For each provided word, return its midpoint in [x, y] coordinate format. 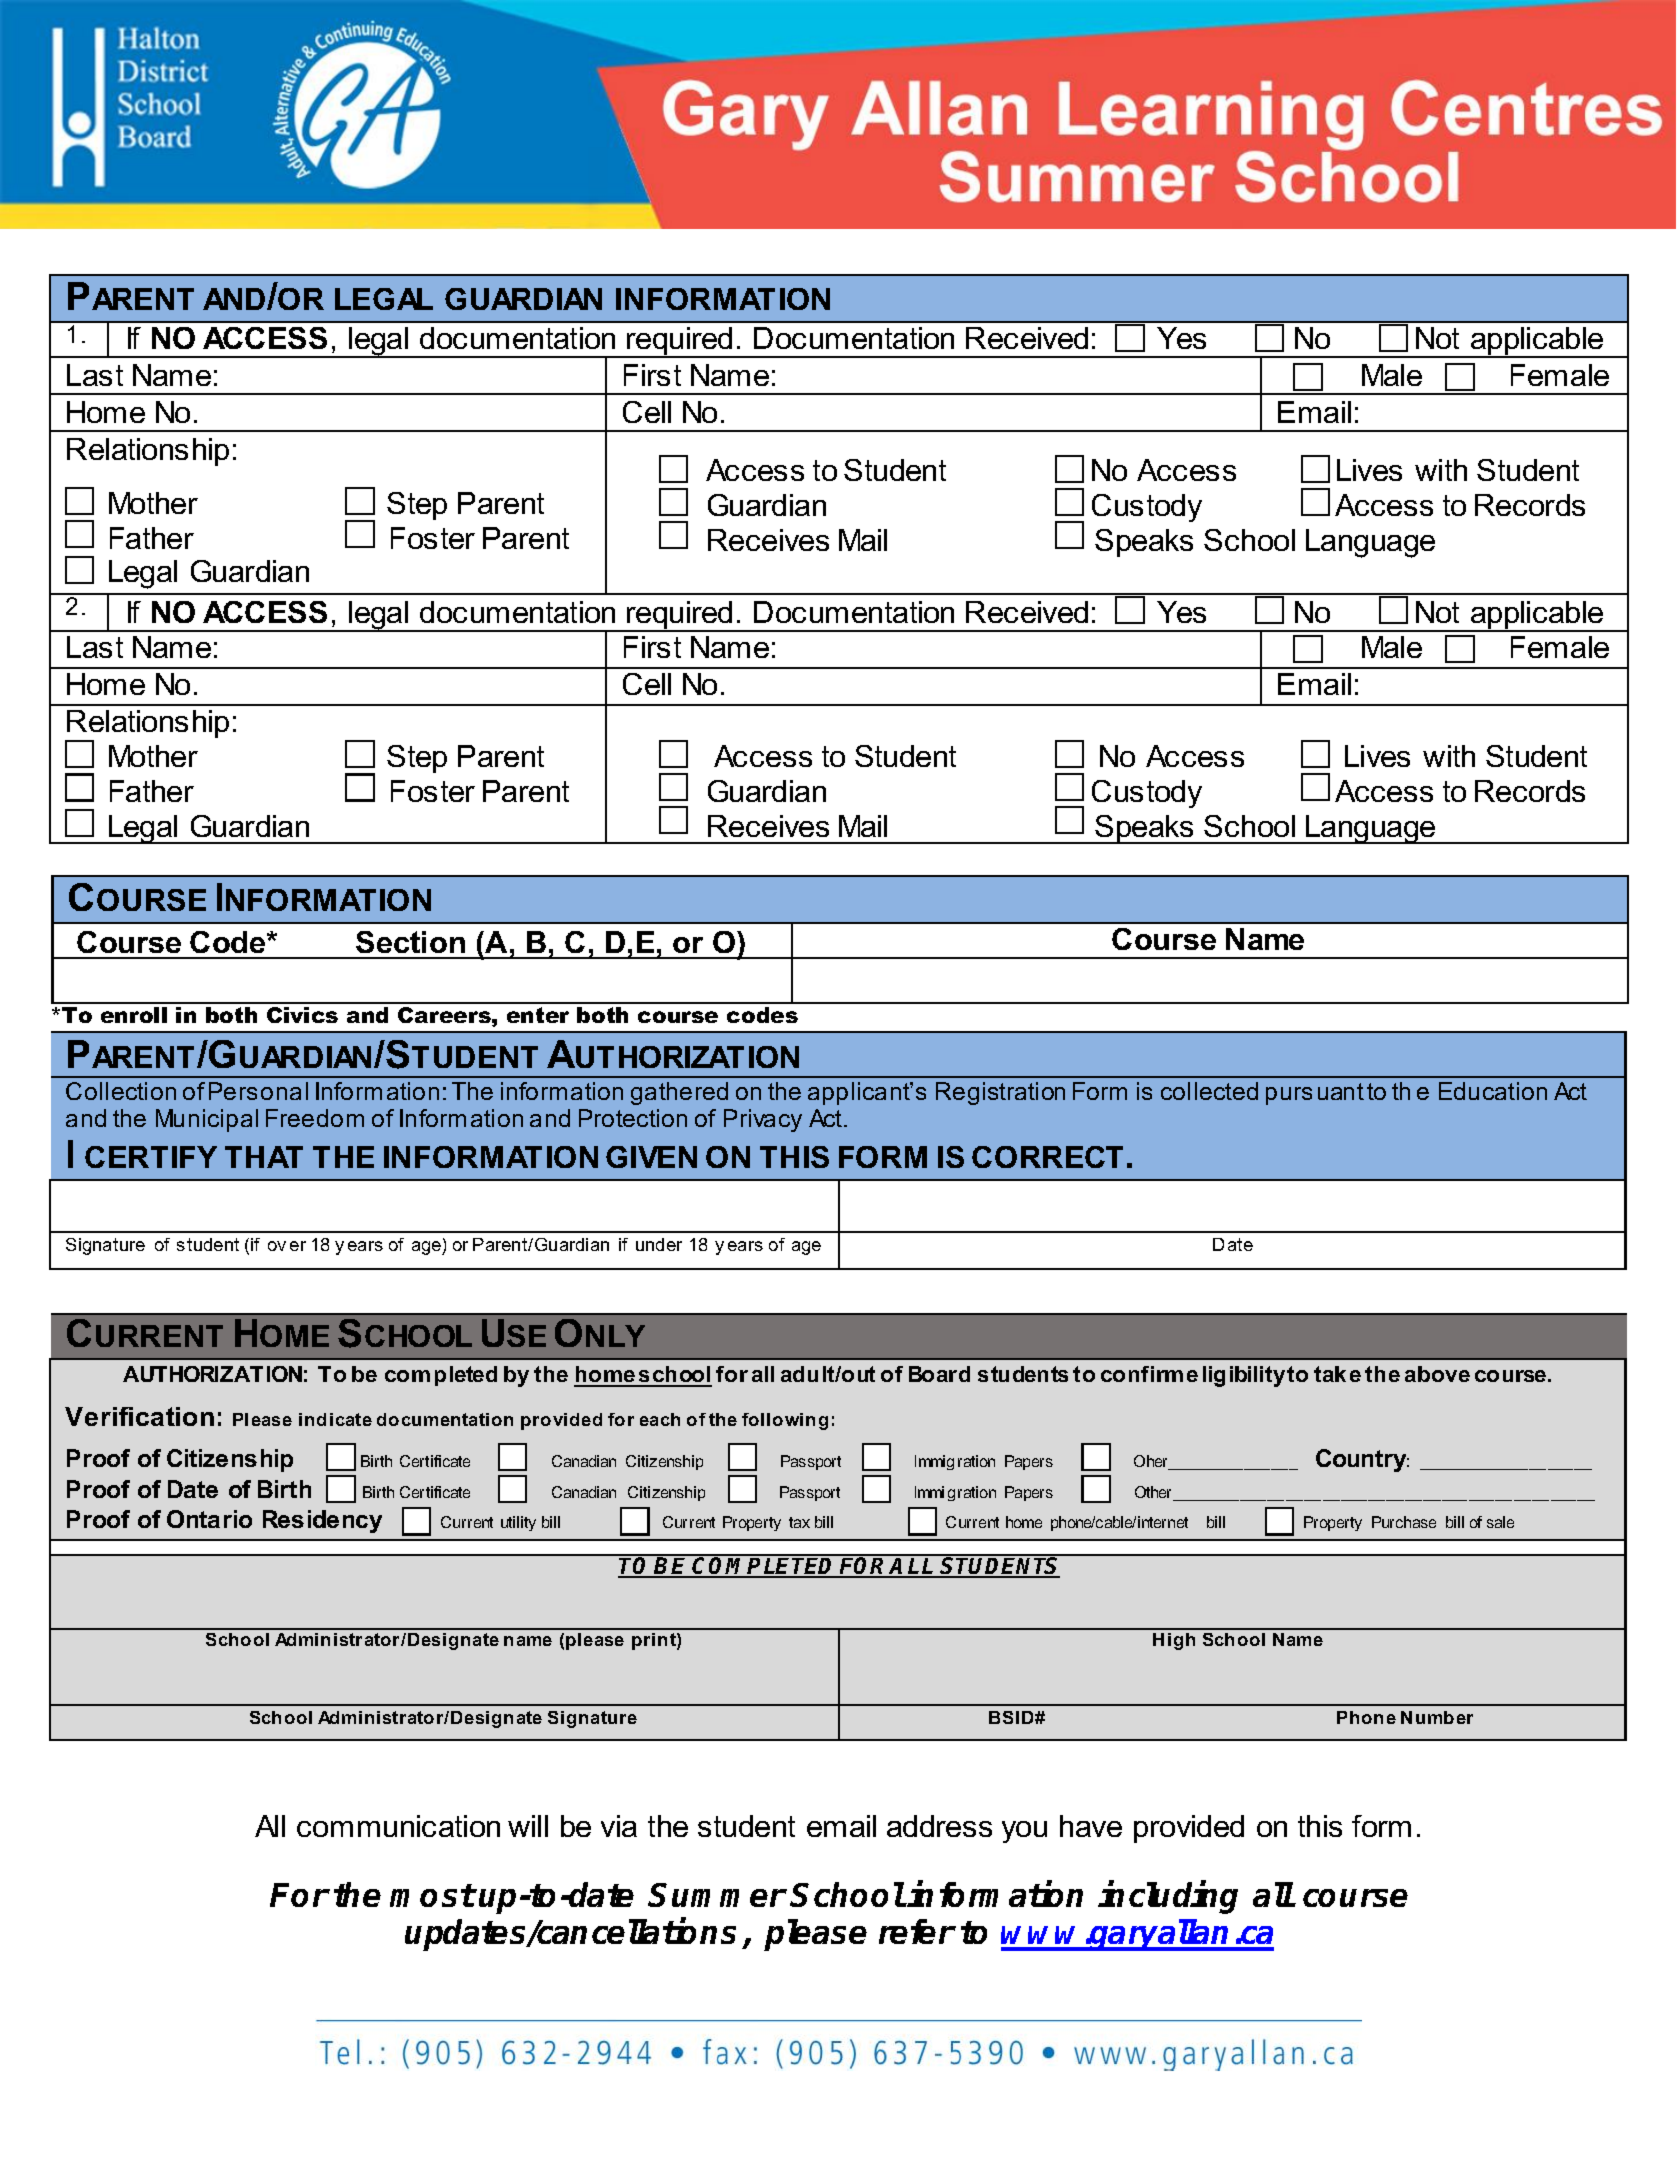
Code [229, 942]
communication [398, 1826]
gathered [679, 1093]
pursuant [1315, 1094]
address [939, 1826]
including [1168, 1897]
